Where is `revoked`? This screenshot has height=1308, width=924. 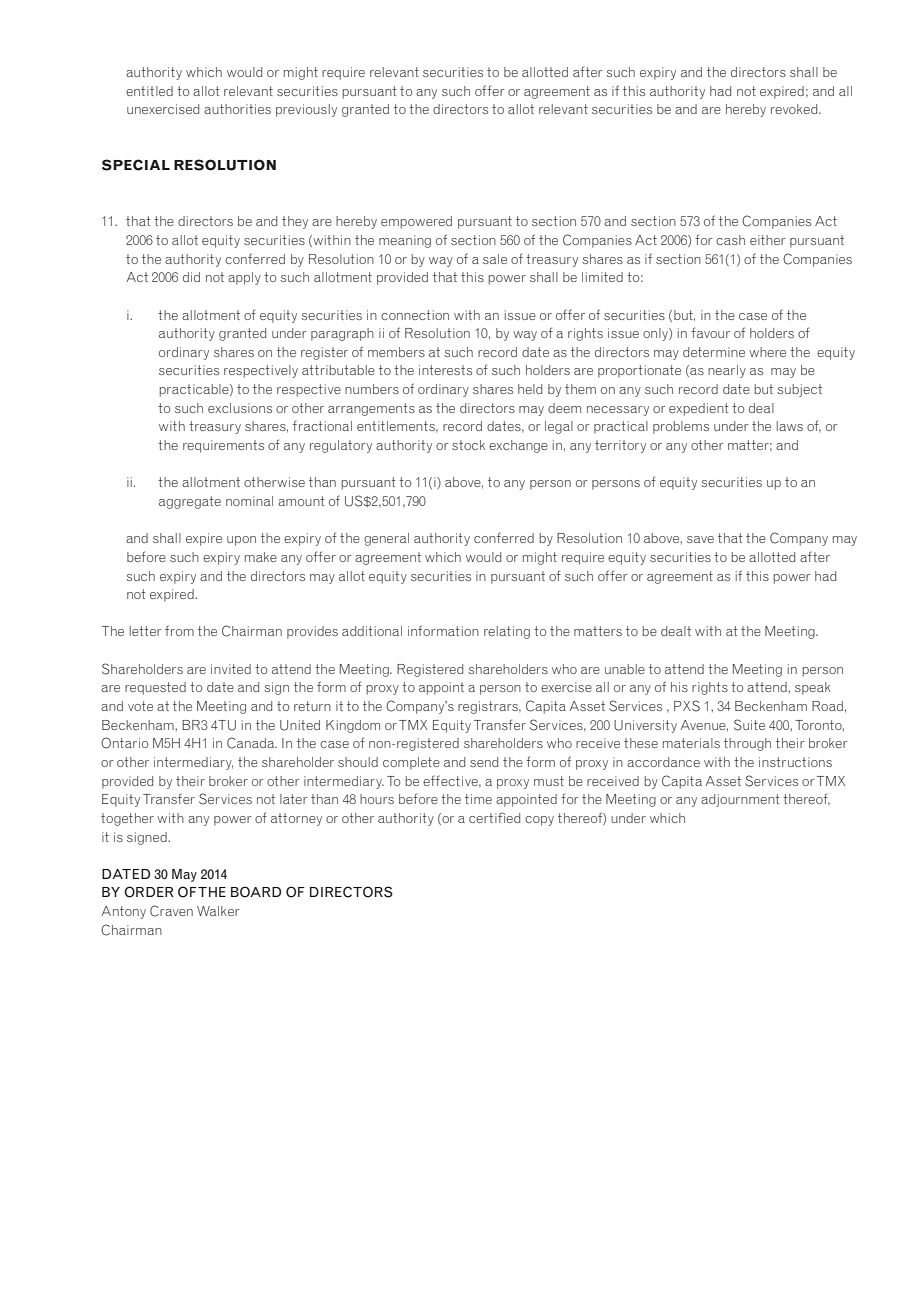 revoked is located at coordinates (795, 109).
